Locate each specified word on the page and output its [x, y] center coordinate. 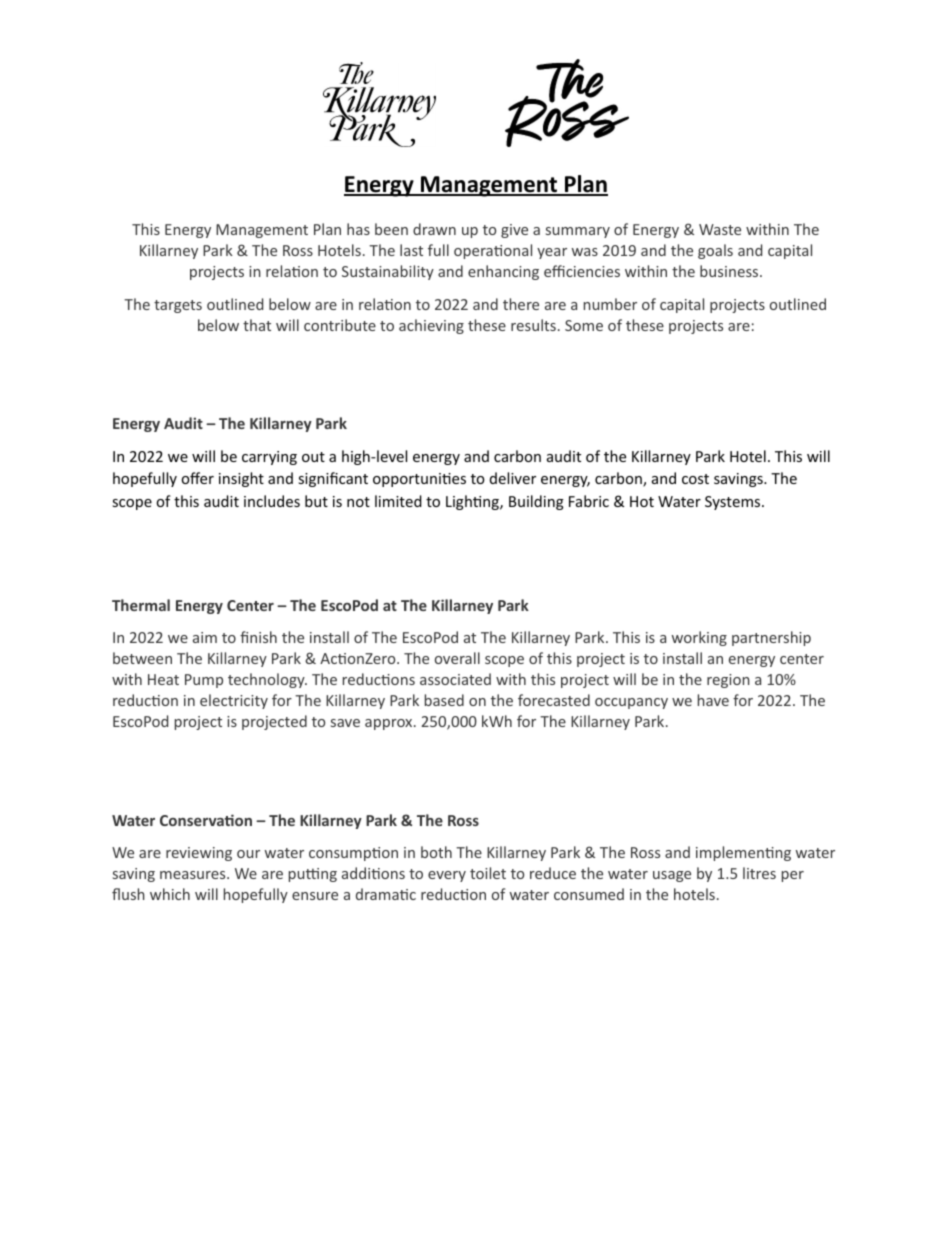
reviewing [199, 854]
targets [178, 306]
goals [715, 251]
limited [398, 501]
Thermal [141, 605]
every [447, 876]
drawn [434, 229]
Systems [734, 503]
